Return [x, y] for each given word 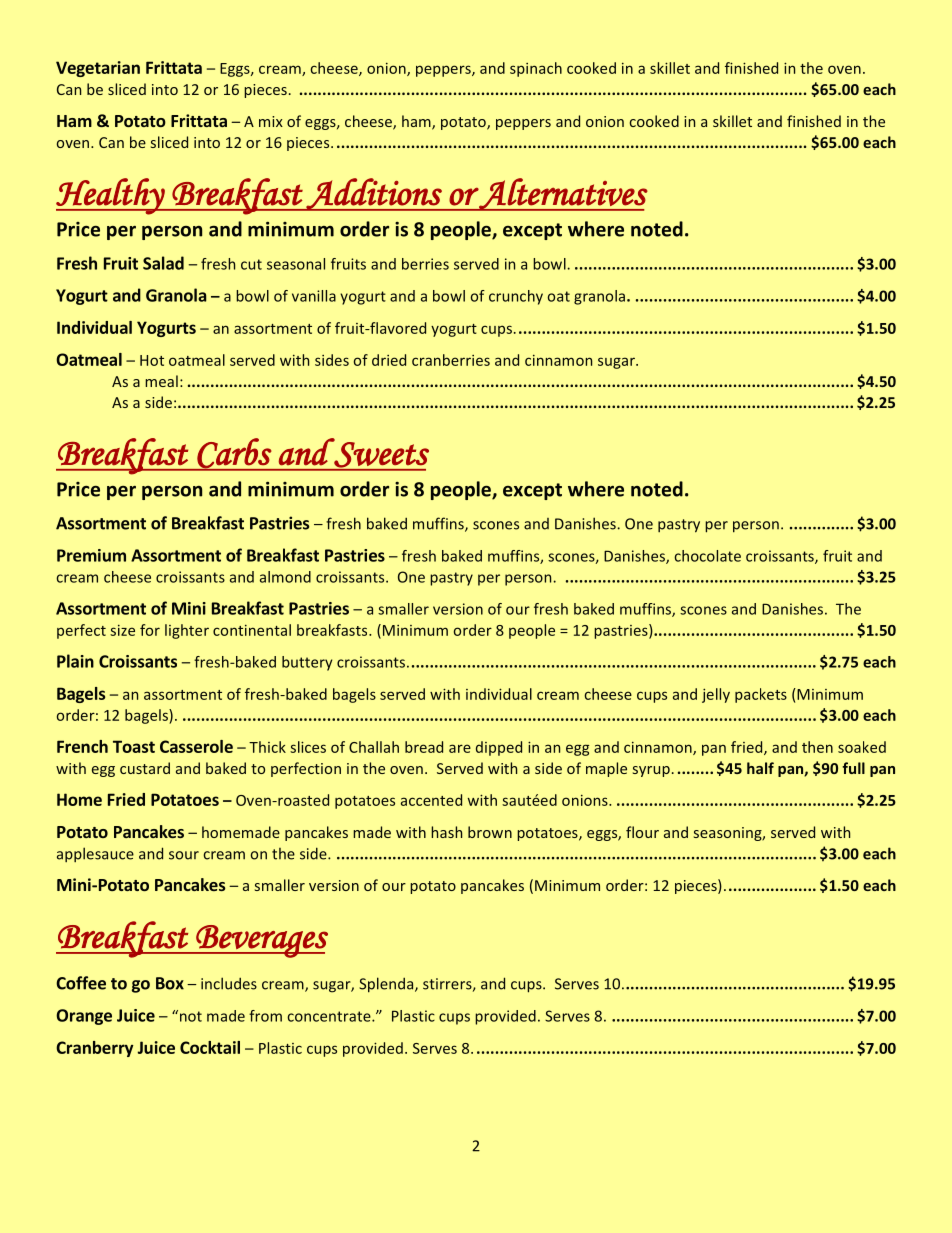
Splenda [387, 985]
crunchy [516, 297]
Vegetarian [98, 69]
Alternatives [563, 194]
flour [642, 832]
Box [170, 983]
